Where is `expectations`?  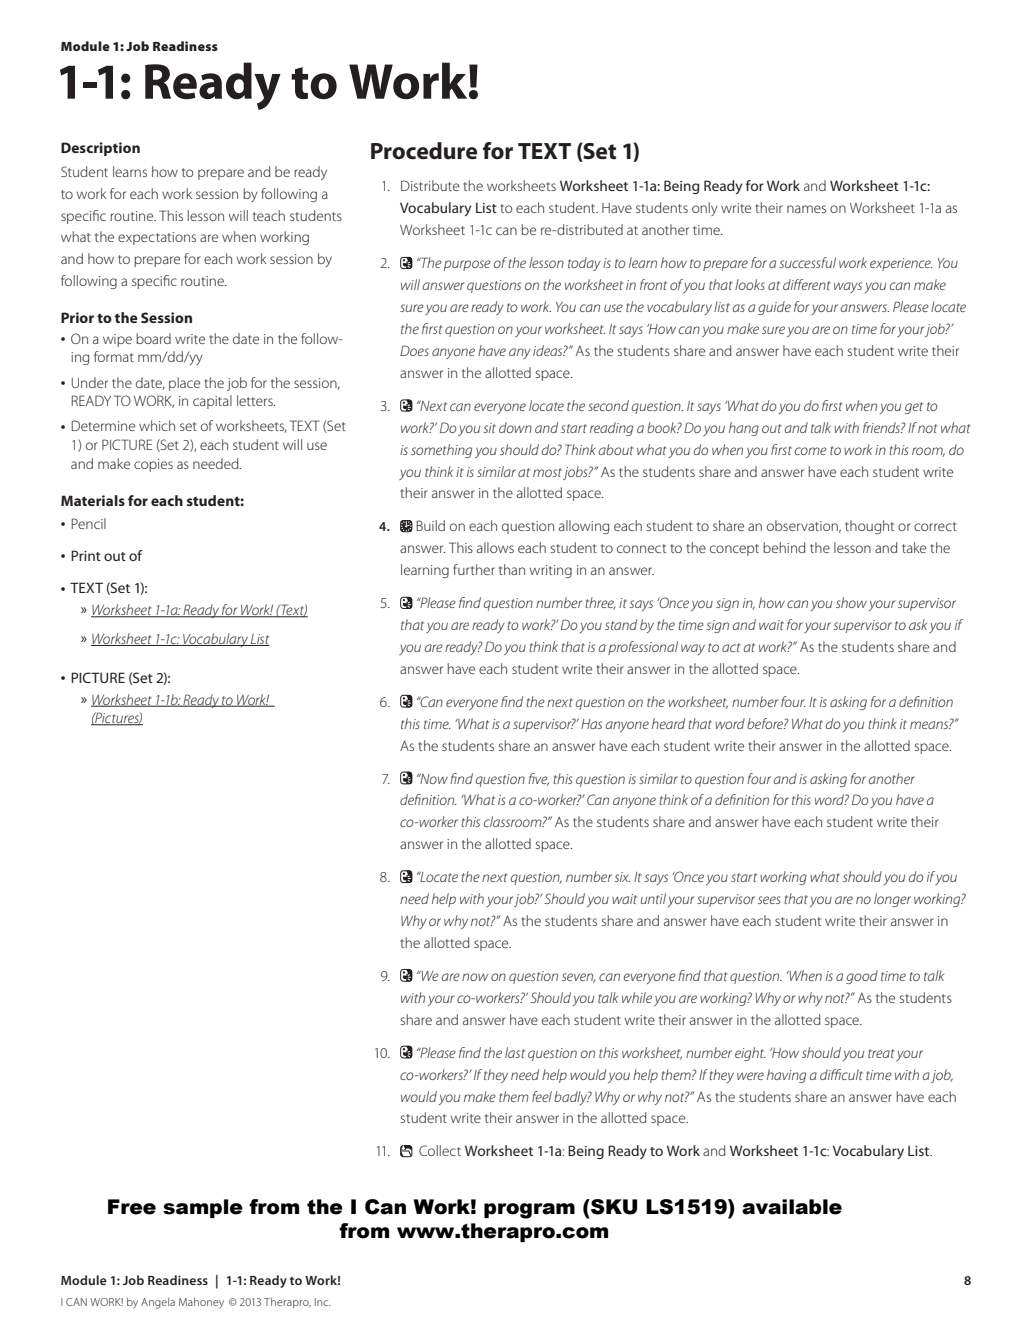
expectations is located at coordinates (157, 238).
